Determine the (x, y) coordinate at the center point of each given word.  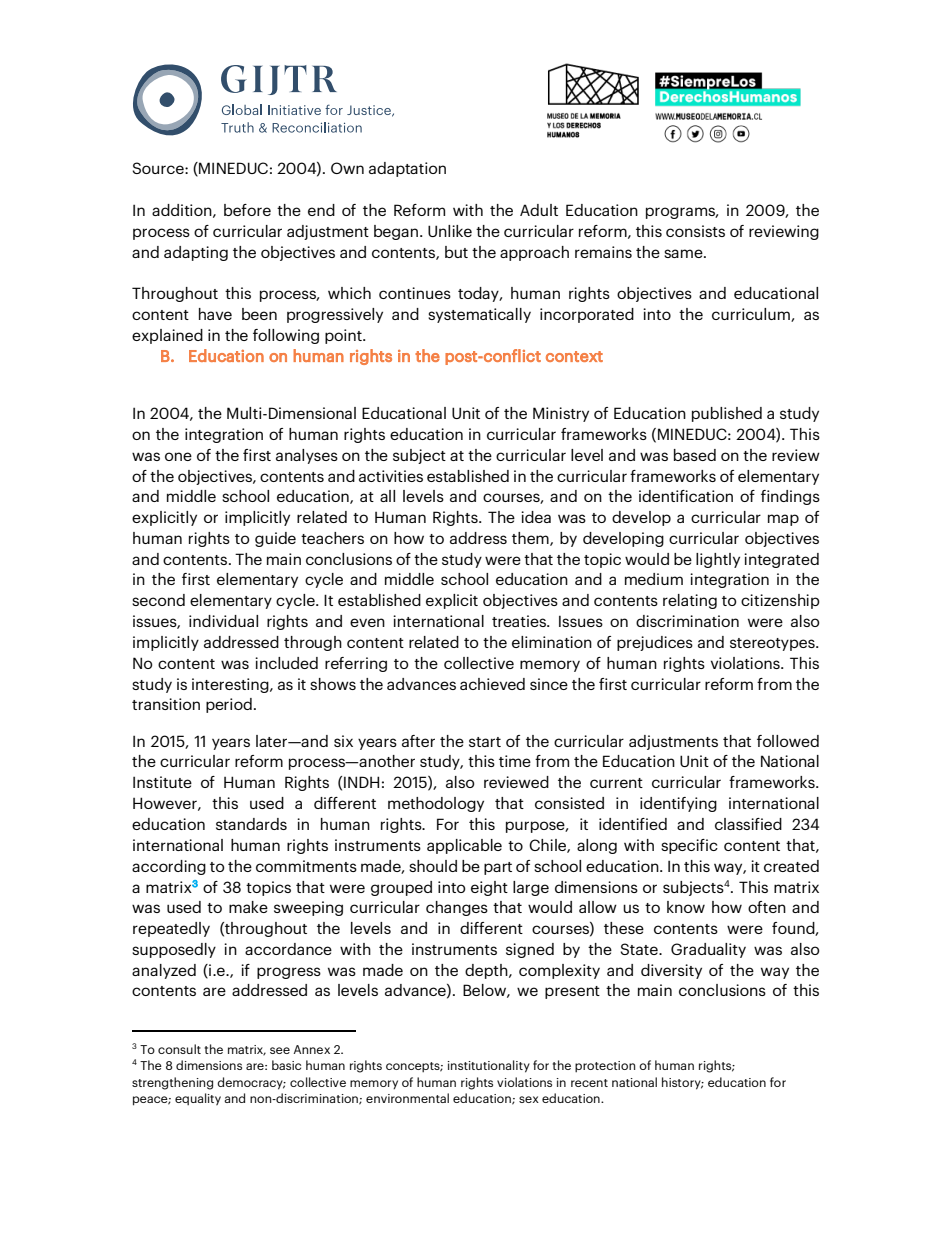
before (247, 210)
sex (529, 1099)
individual (223, 621)
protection (605, 1067)
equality (198, 1099)
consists (695, 231)
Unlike (450, 231)
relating (690, 601)
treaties (520, 621)
